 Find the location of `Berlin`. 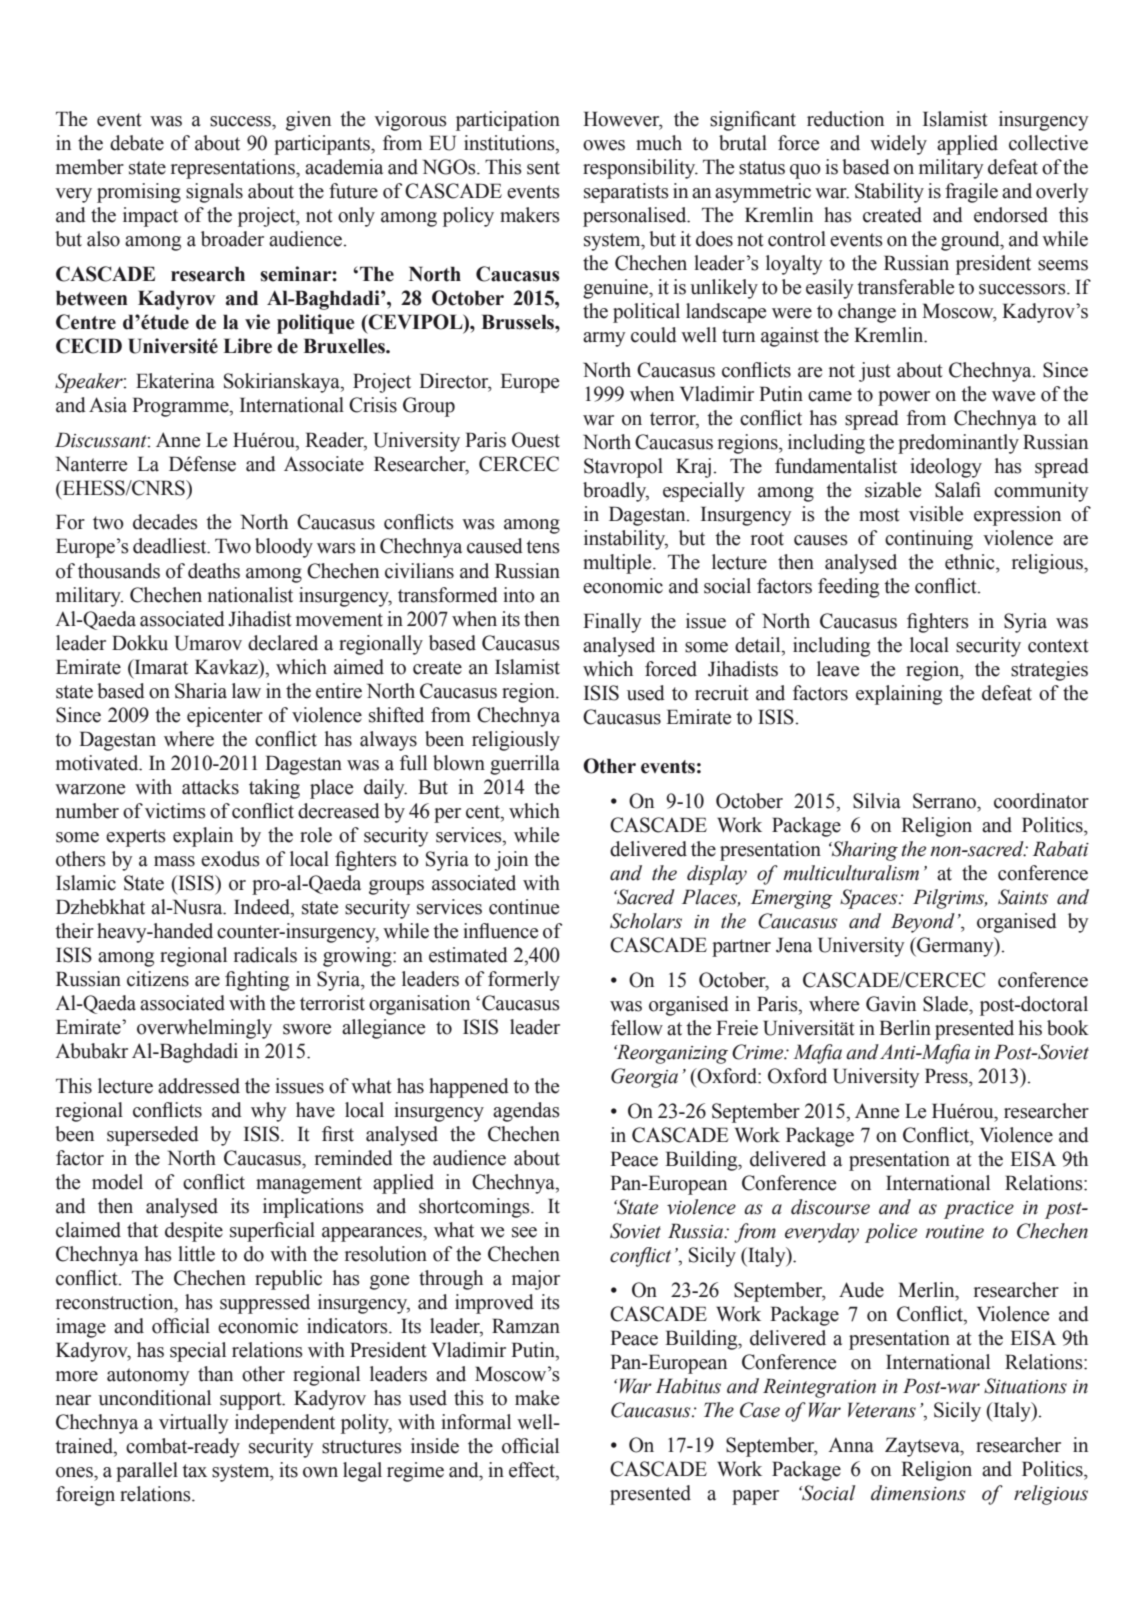

Berlin is located at coordinates (905, 1028).
